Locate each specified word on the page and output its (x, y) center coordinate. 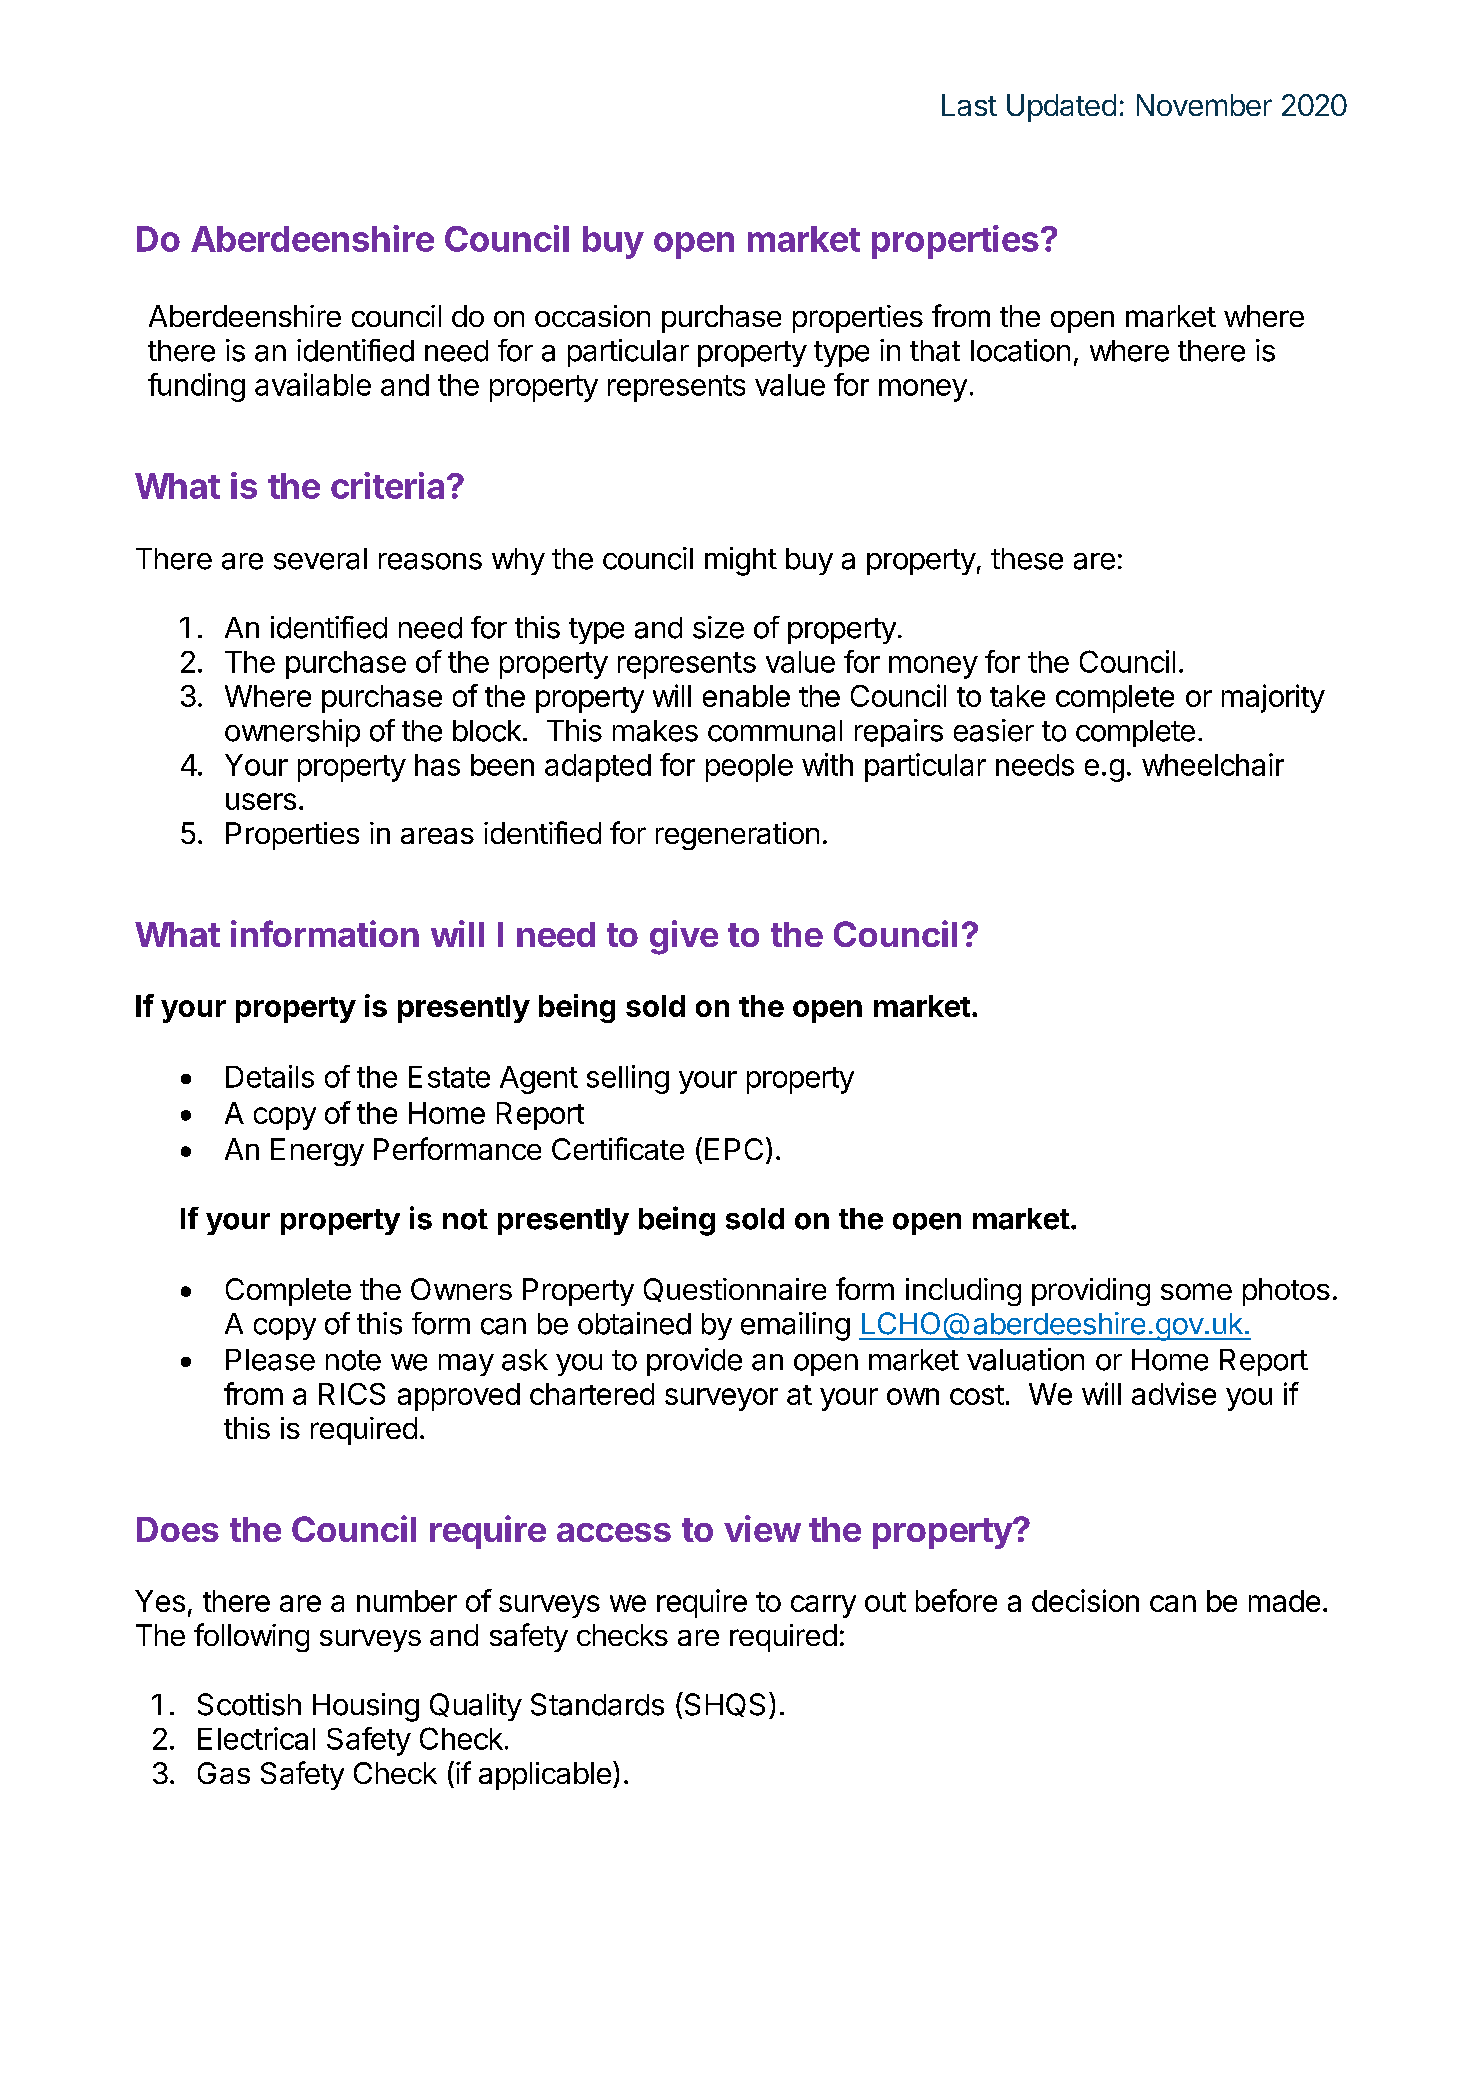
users (261, 801)
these (1027, 559)
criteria (387, 485)
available (313, 384)
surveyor (721, 1399)
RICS (352, 1394)
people (749, 768)
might (741, 561)
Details (270, 1076)
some (1196, 1291)
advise (1174, 1393)
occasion (592, 316)
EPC (734, 1149)
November (1204, 105)
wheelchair (1213, 764)
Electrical (256, 1738)
